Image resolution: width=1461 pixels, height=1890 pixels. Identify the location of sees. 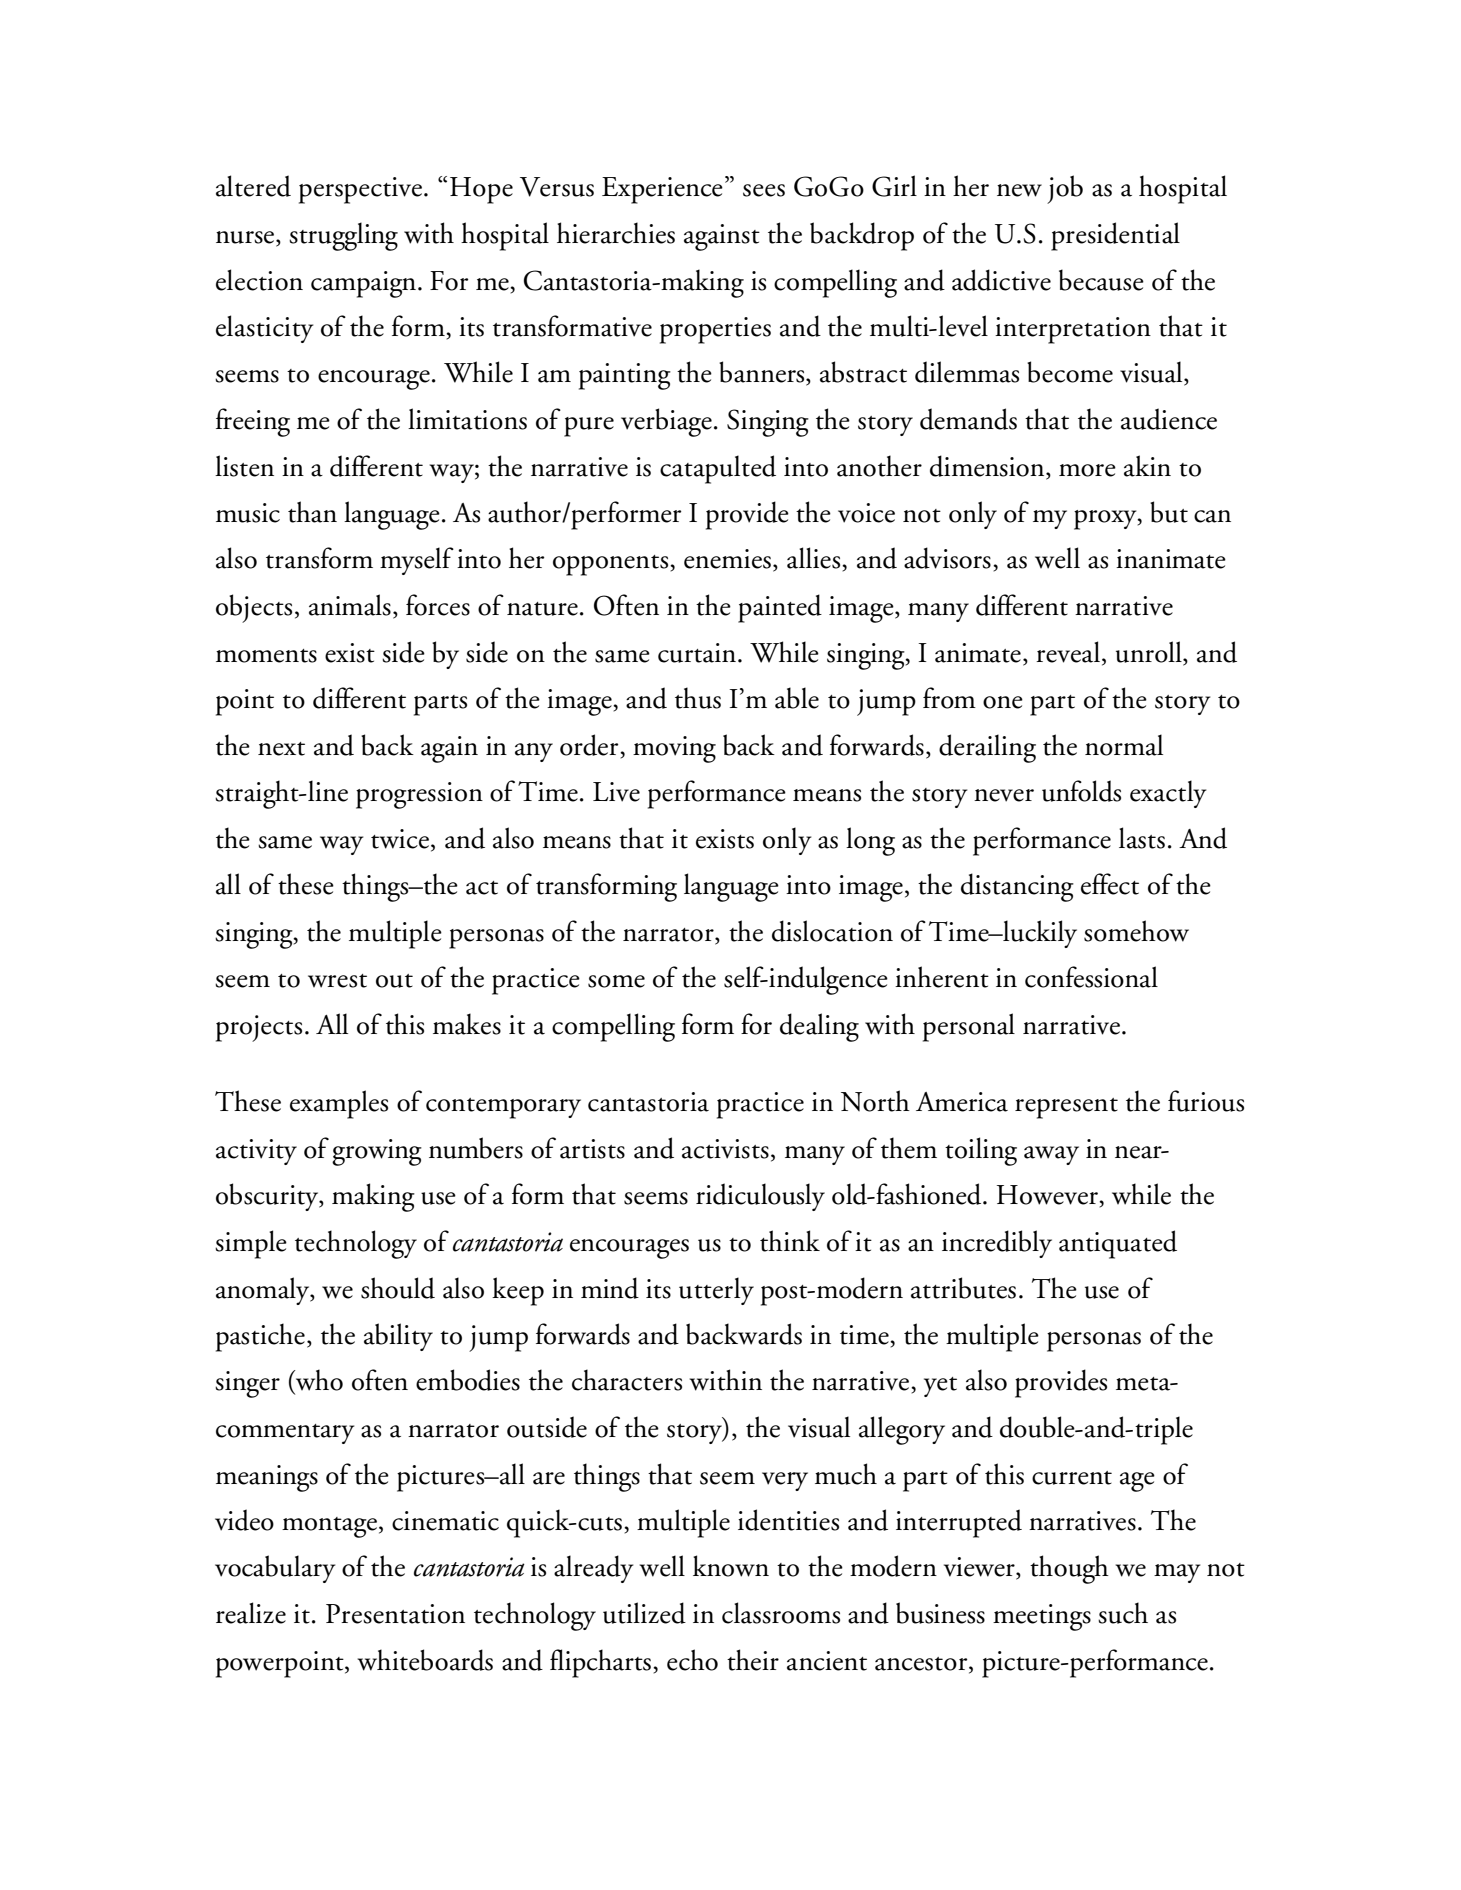
(764, 190).
